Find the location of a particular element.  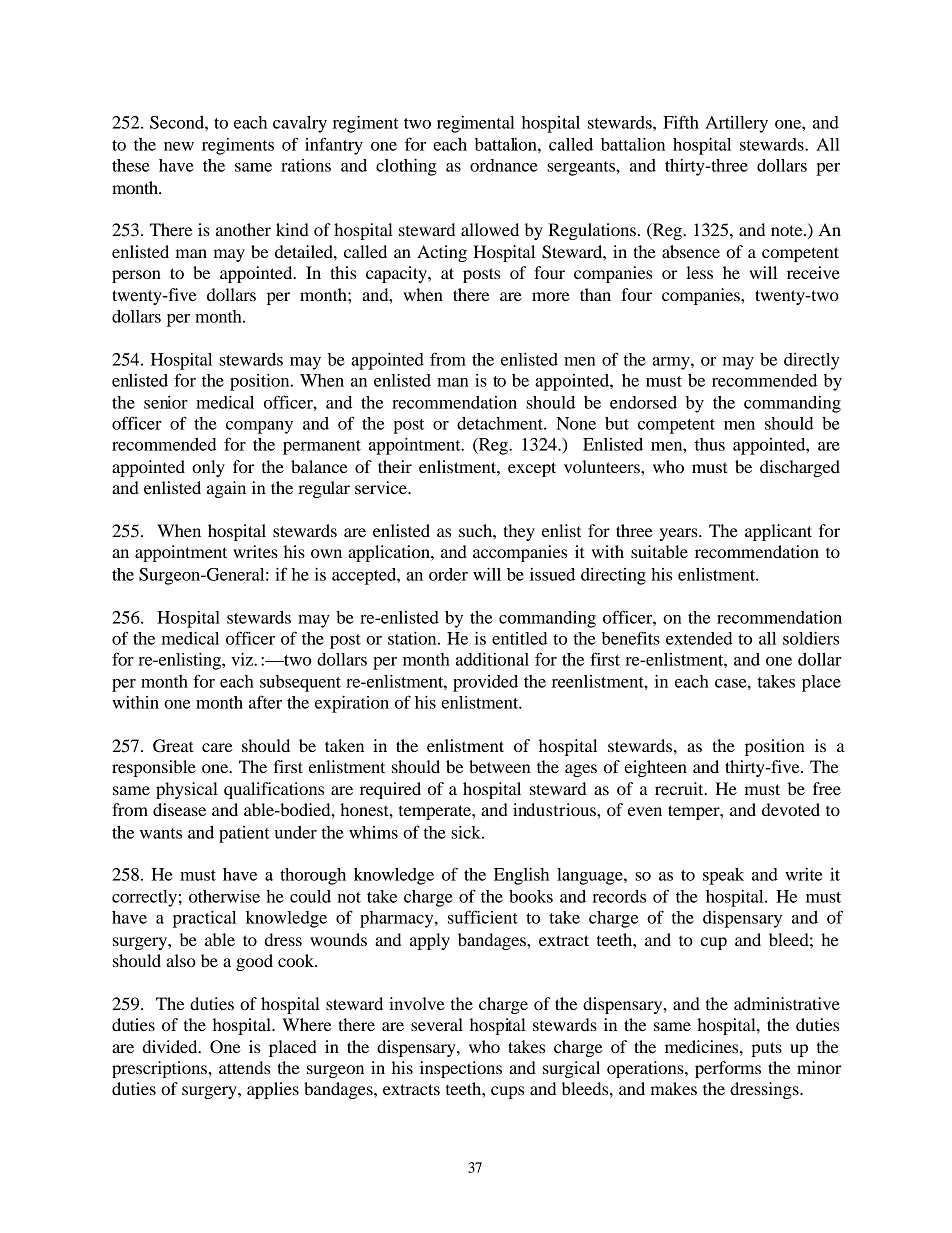

own is located at coordinates (326, 553).
